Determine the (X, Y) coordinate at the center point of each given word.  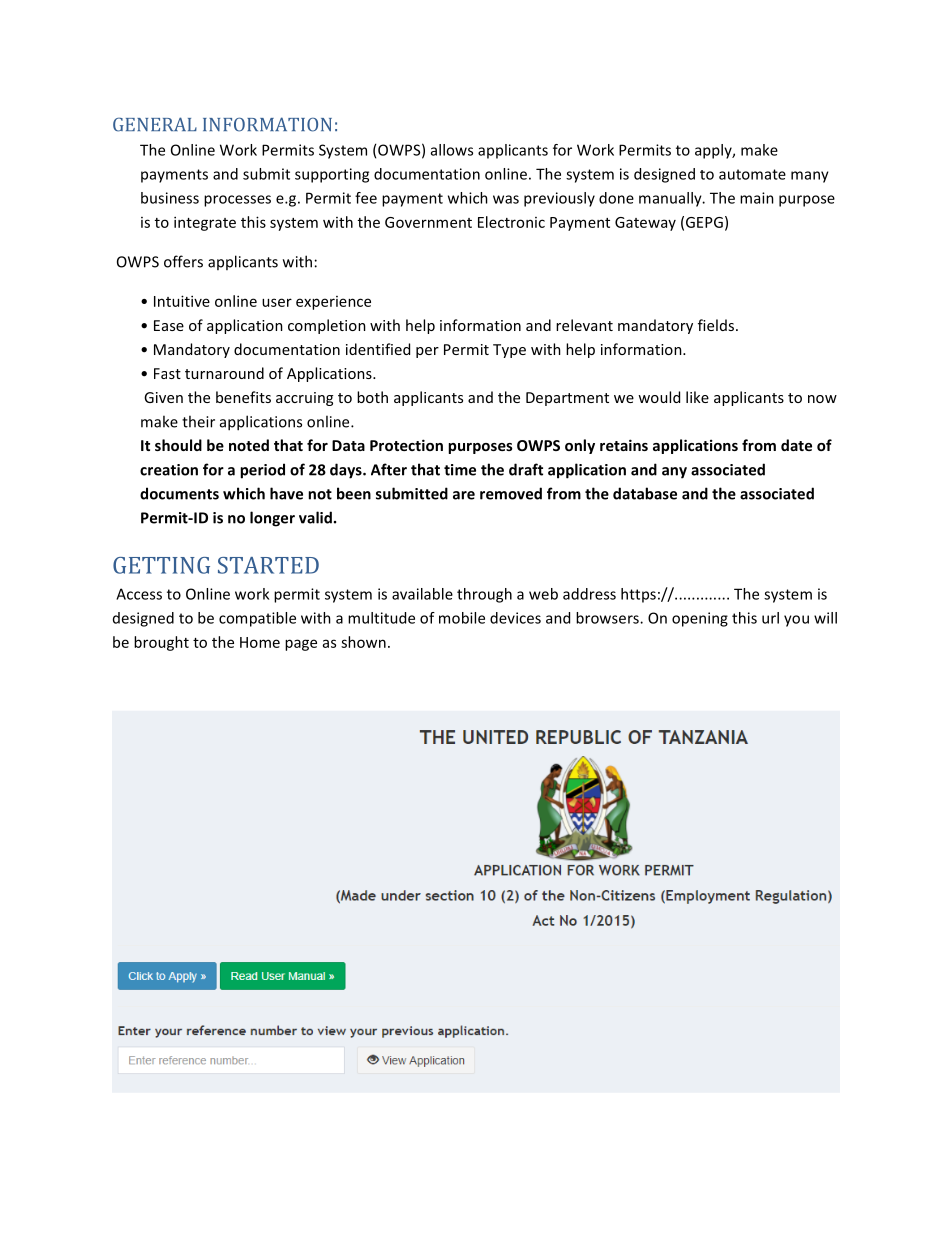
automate (752, 174)
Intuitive (182, 301)
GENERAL (155, 124)
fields (716, 325)
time (460, 470)
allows (452, 150)
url (770, 618)
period (262, 471)
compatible (257, 619)
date (796, 445)
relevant (584, 325)
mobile (462, 618)
